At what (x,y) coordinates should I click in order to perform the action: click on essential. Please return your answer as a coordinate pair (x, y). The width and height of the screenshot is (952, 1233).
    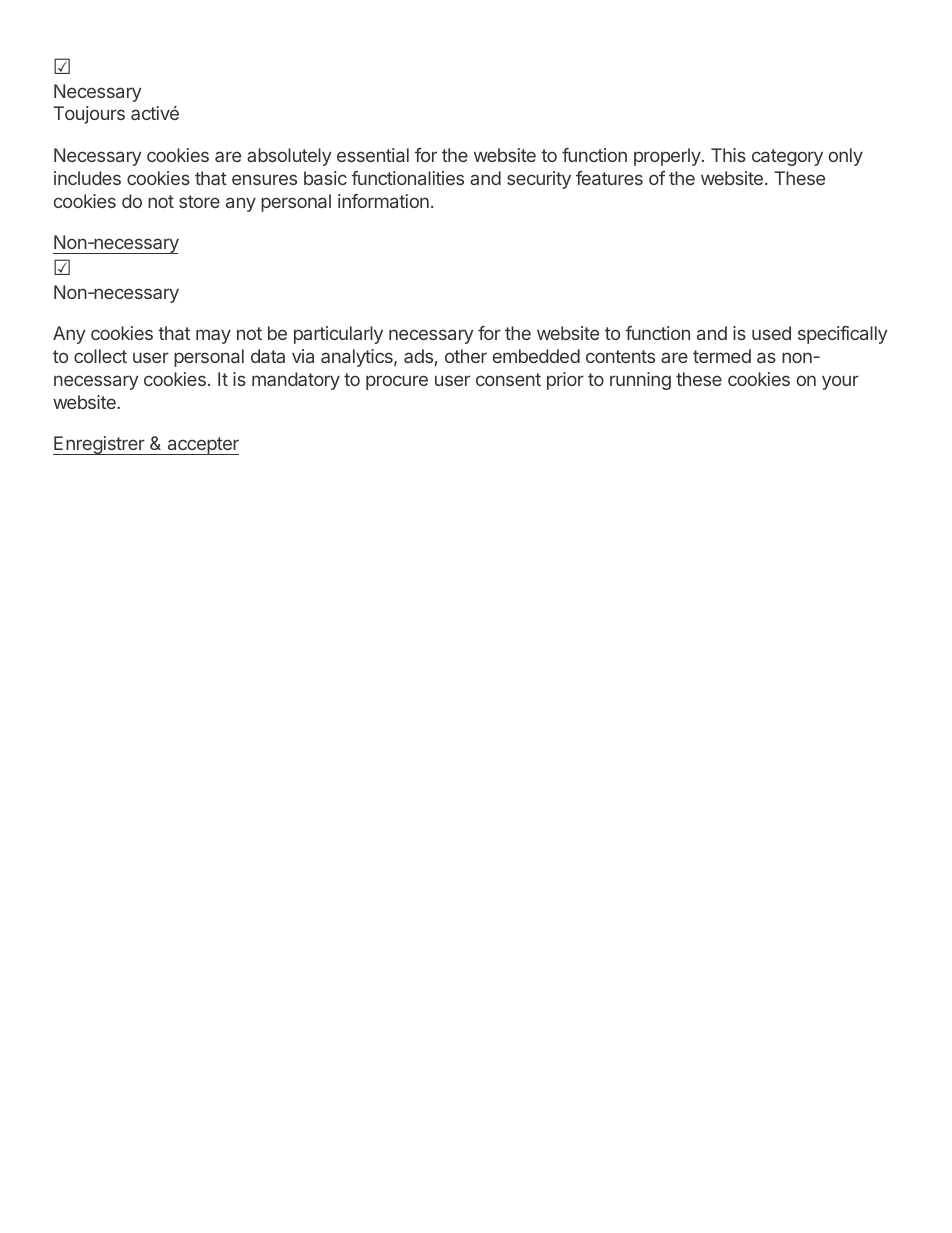
    Looking at the image, I should click on (373, 155).
